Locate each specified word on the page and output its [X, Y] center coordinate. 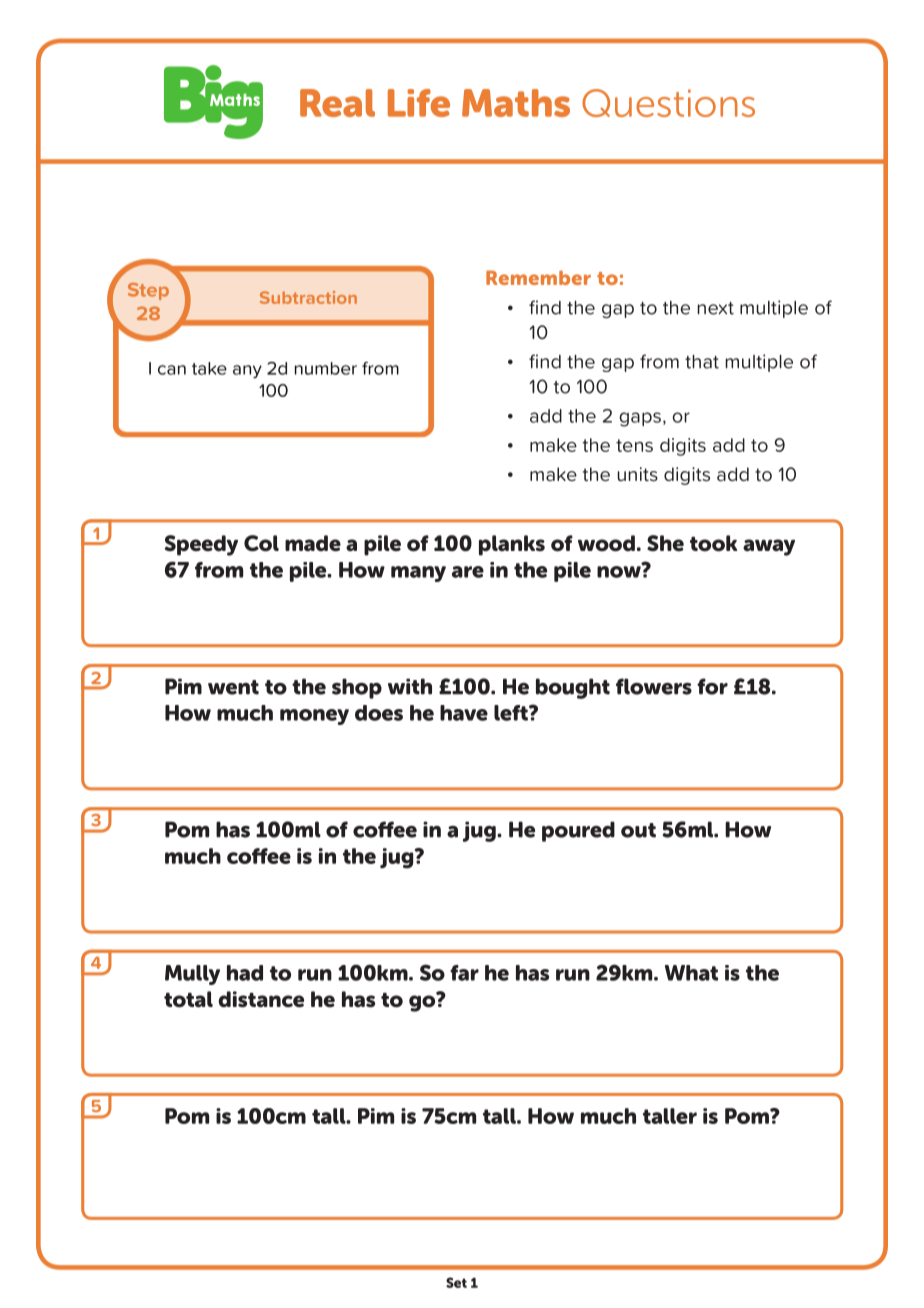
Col [261, 543]
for [712, 686]
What [691, 973]
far [464, 973]
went [233, 687]
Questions [668, 103]
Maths [516, 103]
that [702, 362]
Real [337, 103]
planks [512, 545]
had [245, 973]
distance [261, 999]
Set [456, 1282]
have [464, 713]
